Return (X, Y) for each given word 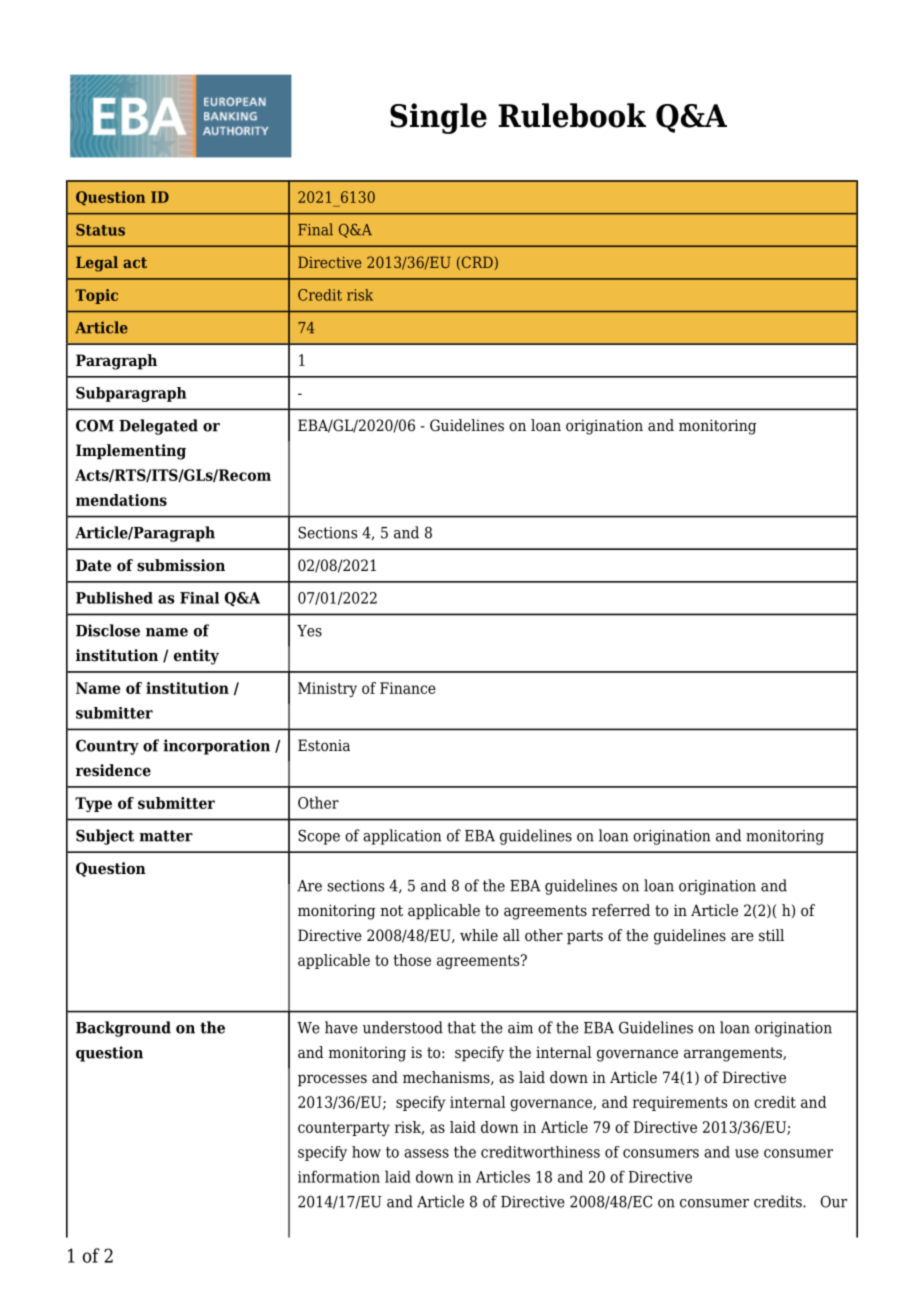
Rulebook (572, 115)
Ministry (327, 689)
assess (426, 1153)
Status (100, 230)
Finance (408, 688)
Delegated (158, 427)
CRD (477, 263)
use (747, 1153)
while (479, 935)
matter (166, 836)
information (339, 1176)
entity (196, 657)
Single (438, 118)
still (771, 935)
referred (621, 910)
